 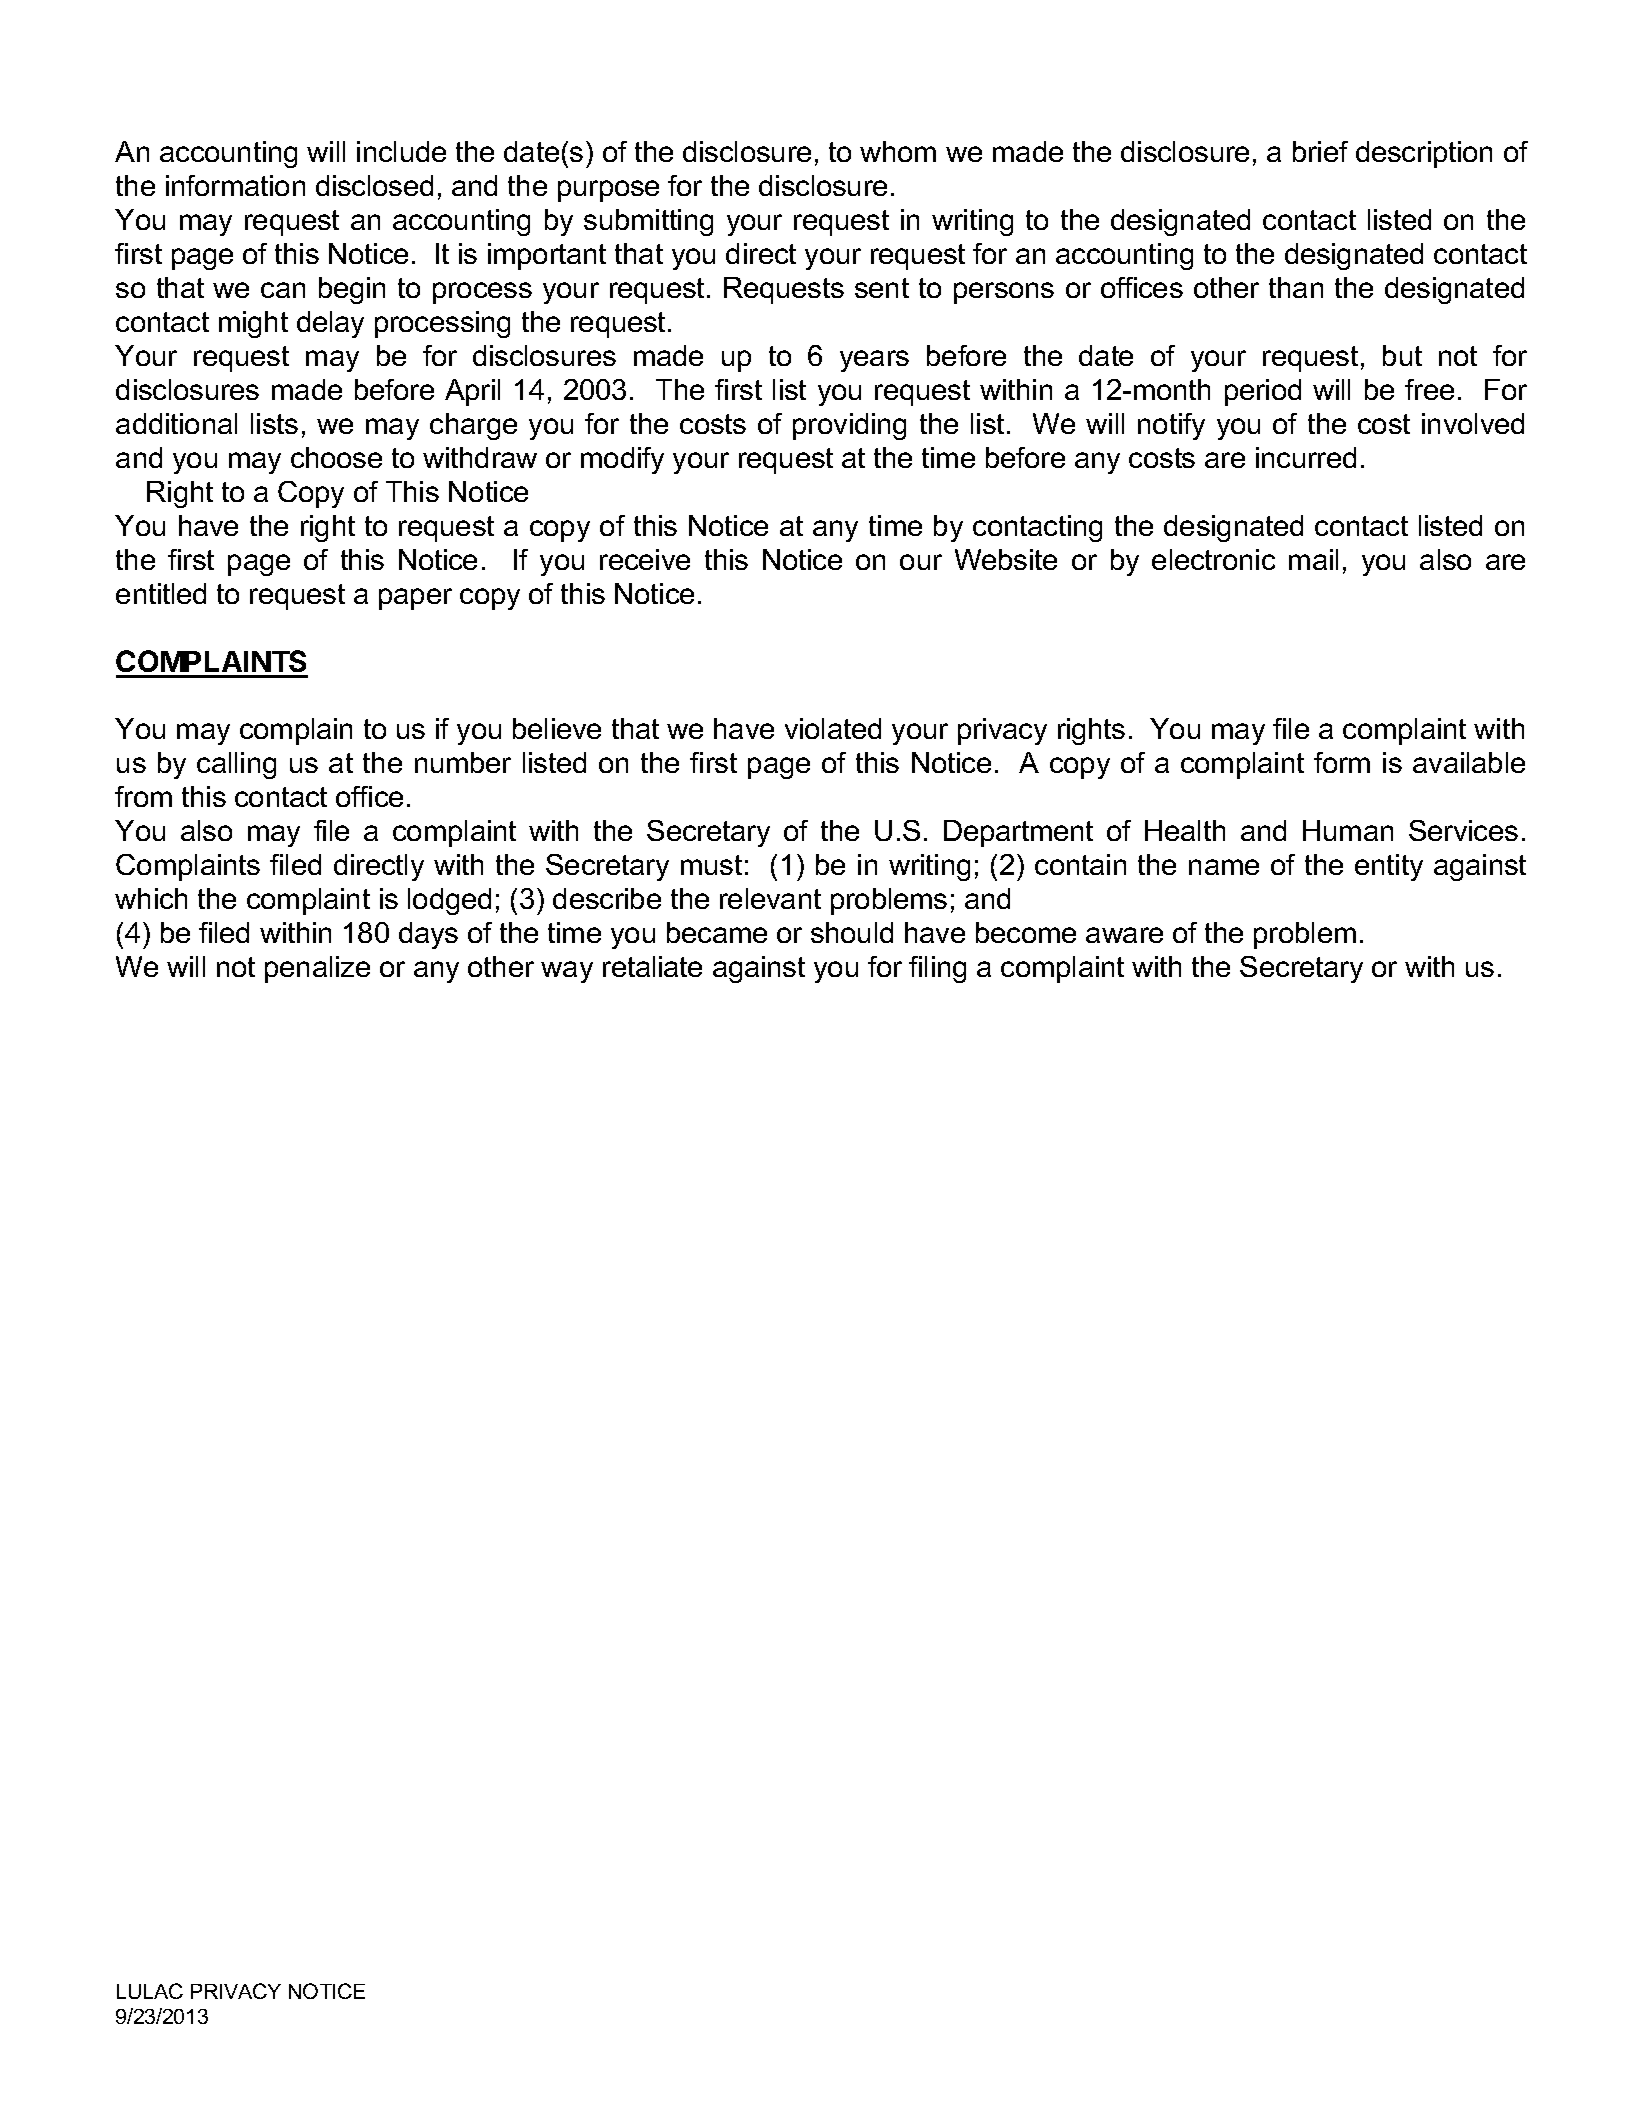 What do you see at coordinates (317, 969) in the screenshot?
I see `penalize` at bounding box center [317, 969].
